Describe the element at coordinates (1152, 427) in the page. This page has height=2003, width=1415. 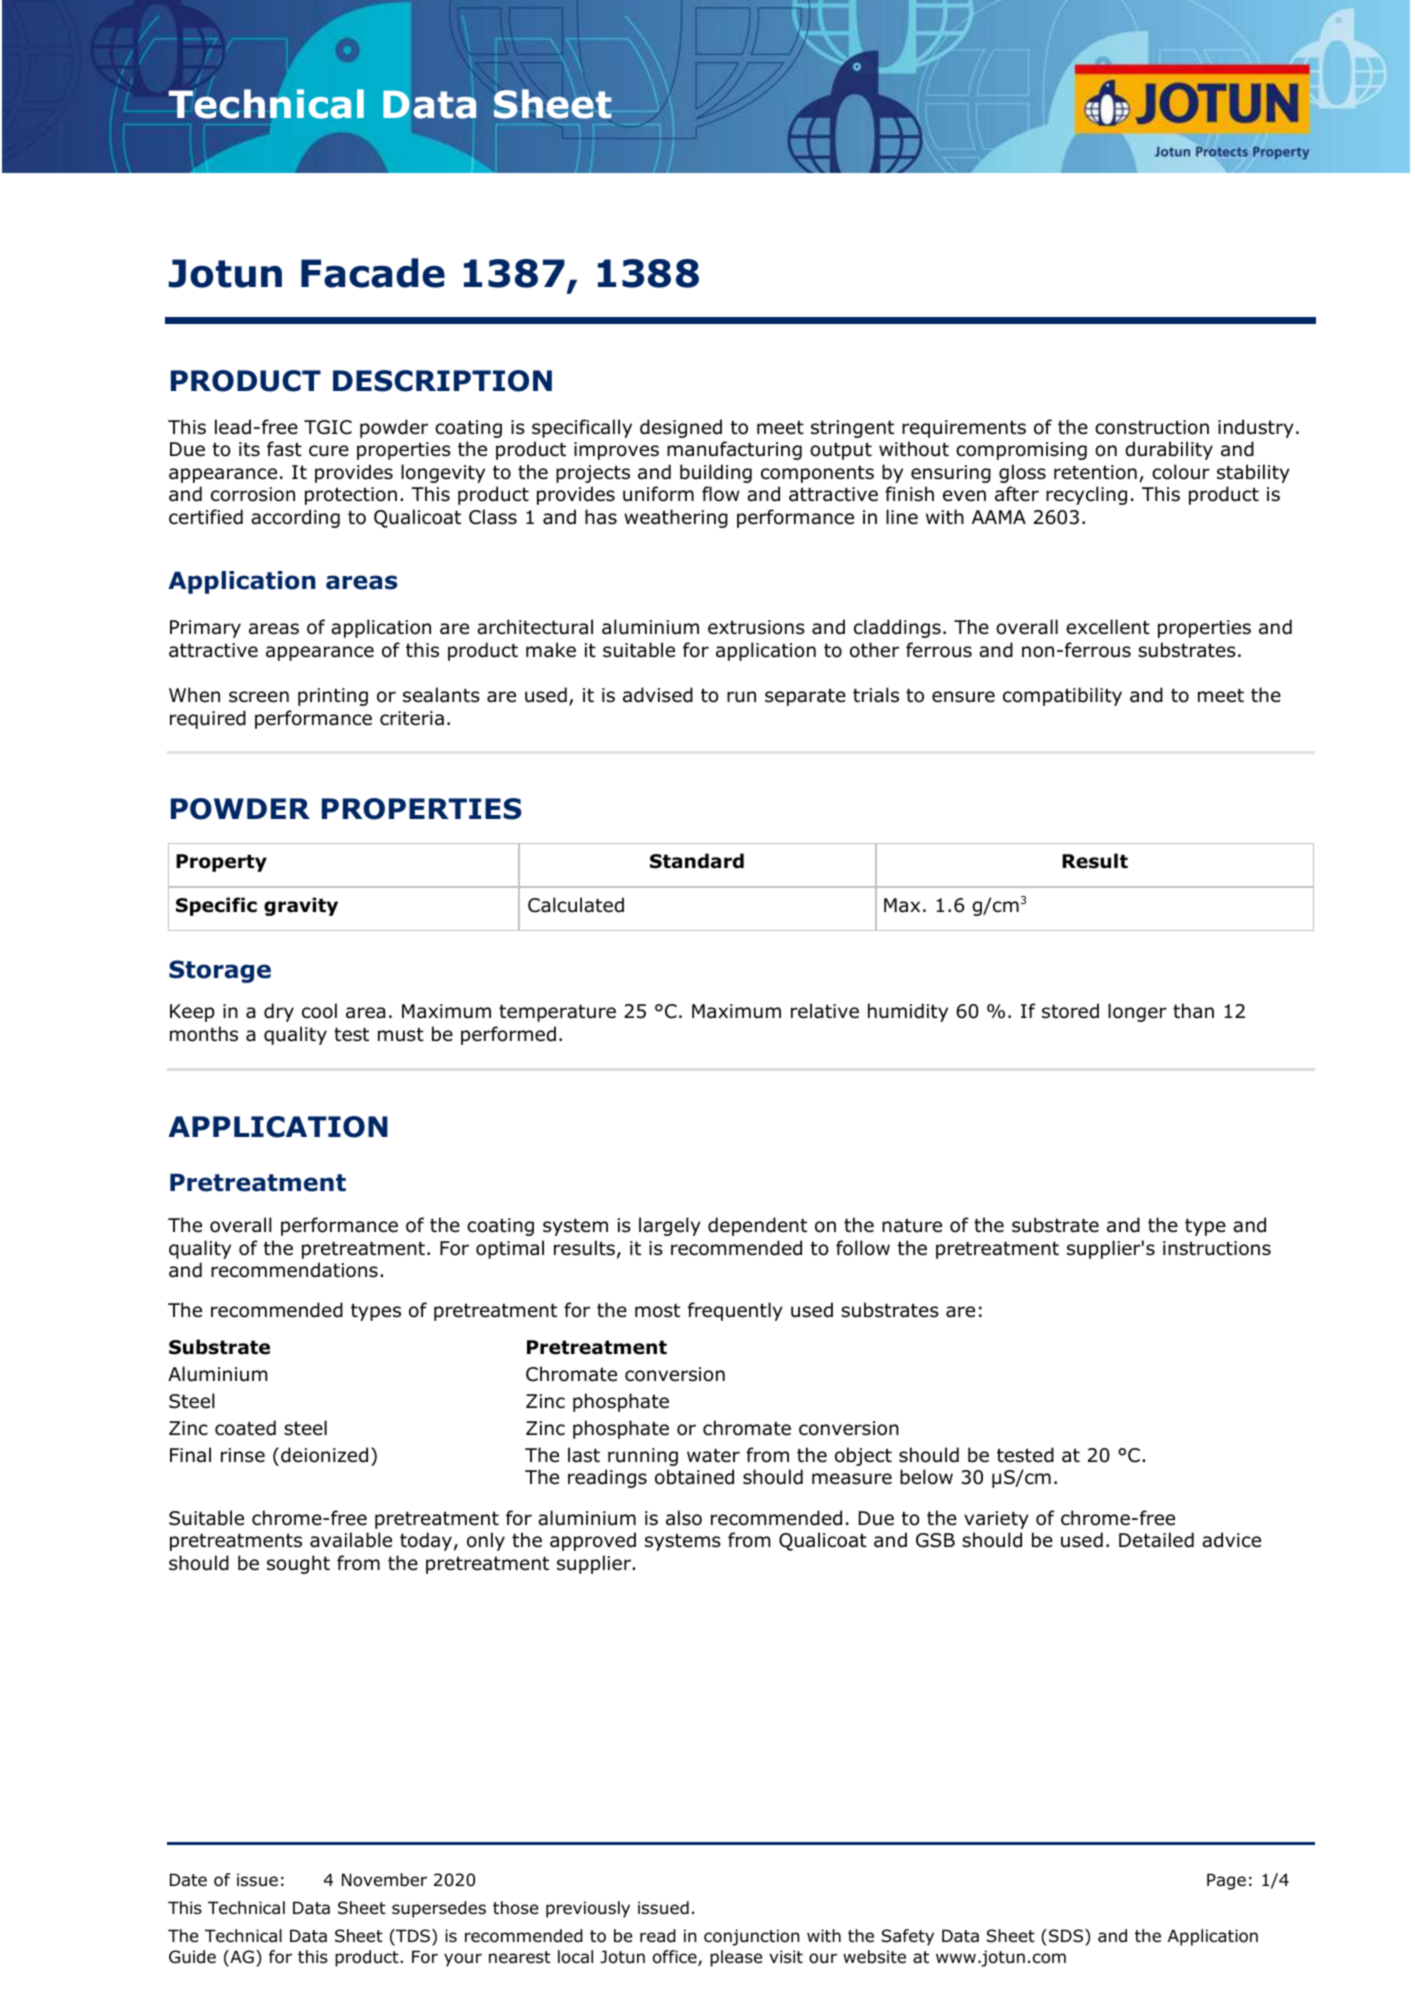
I see `construction` at that location.
